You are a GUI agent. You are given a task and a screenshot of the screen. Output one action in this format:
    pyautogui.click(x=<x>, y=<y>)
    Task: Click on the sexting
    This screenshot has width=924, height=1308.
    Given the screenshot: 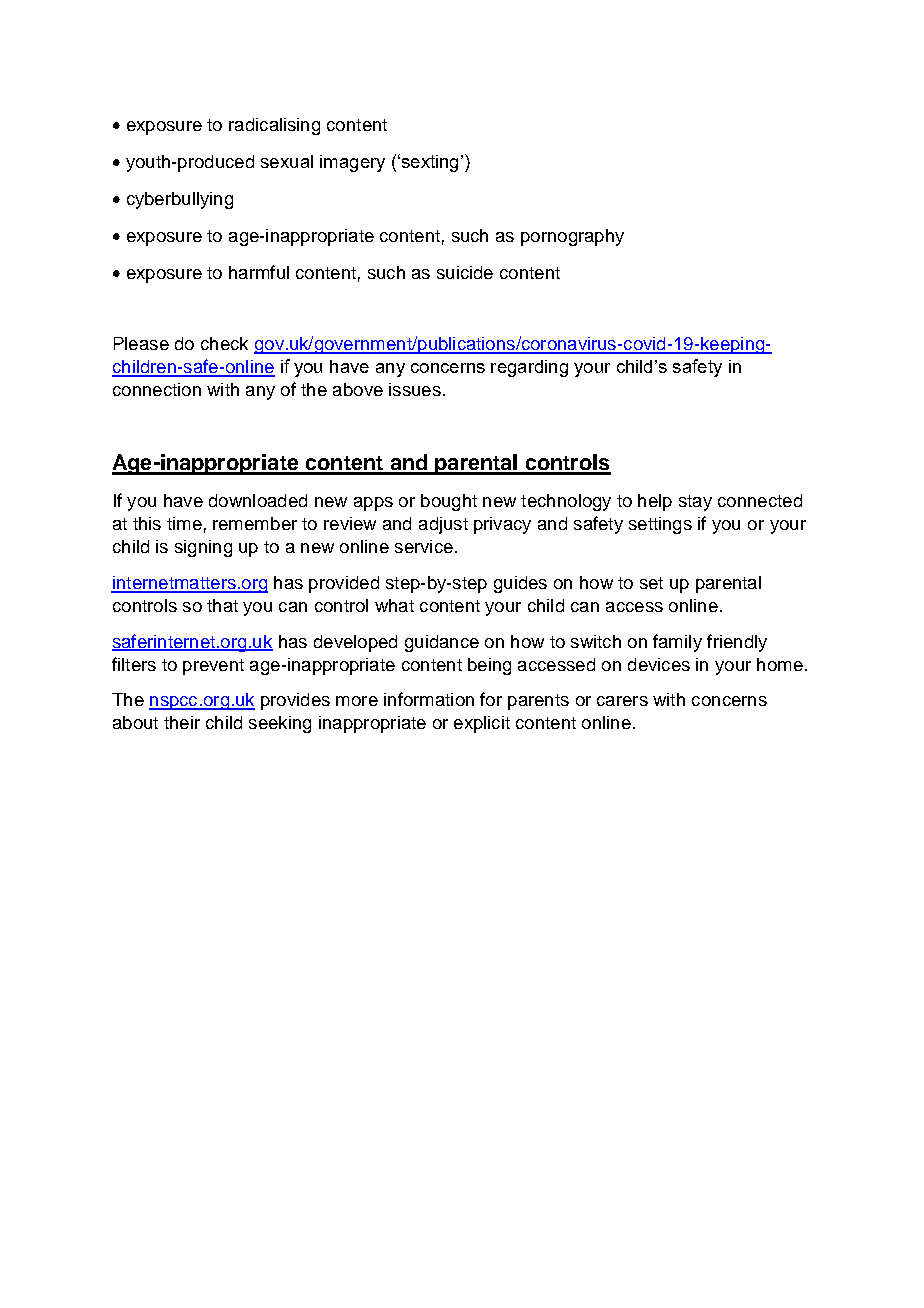 What is the action you would take?
    pyautogui.click(x=428, y=163)
